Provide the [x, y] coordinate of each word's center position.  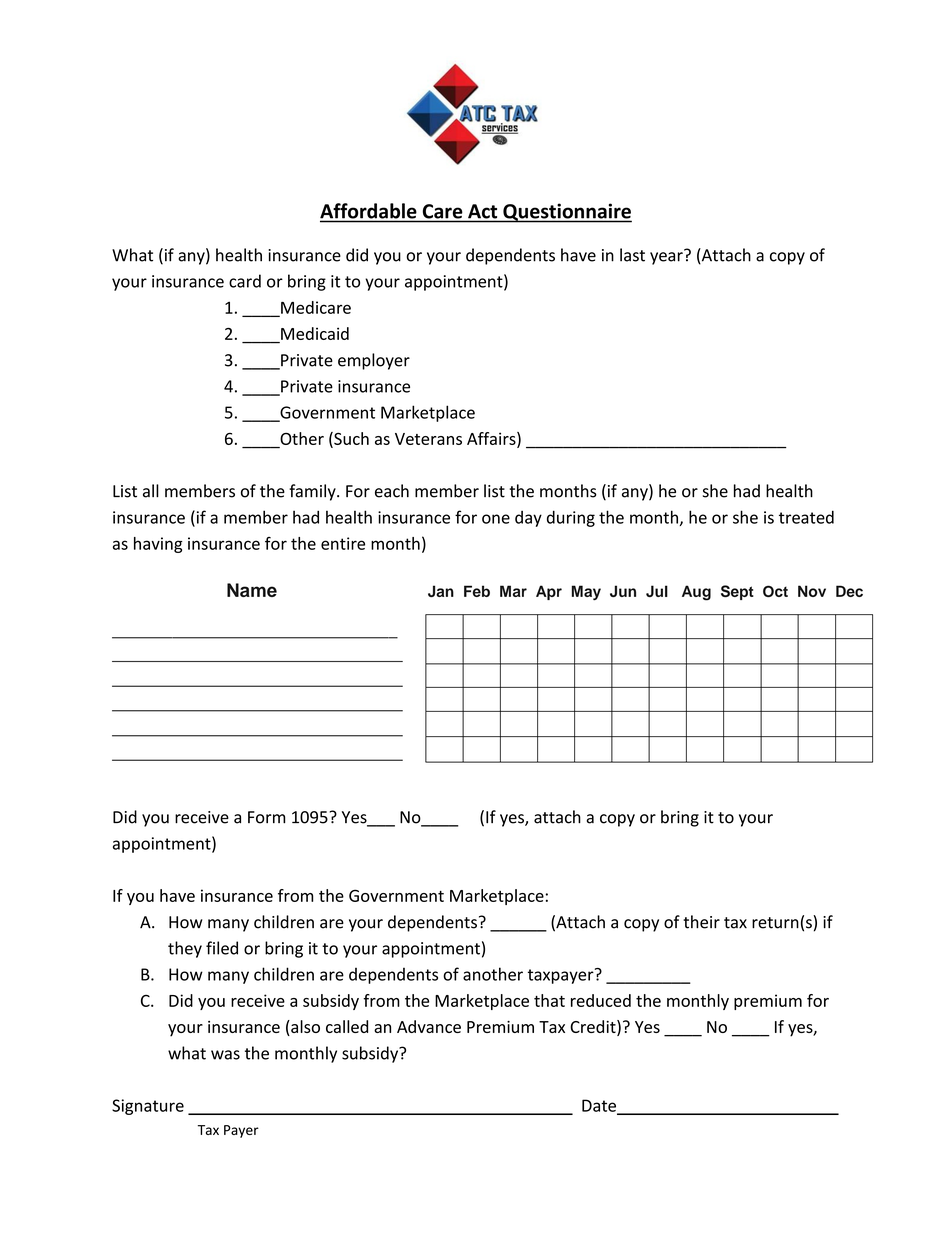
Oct [775, 591]
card [245, 281]
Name [252, 590]
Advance [429, 1026]
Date [600, 1106]
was [225, 1055]
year [667, 257]
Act [482, 211]
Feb [477, 591]
